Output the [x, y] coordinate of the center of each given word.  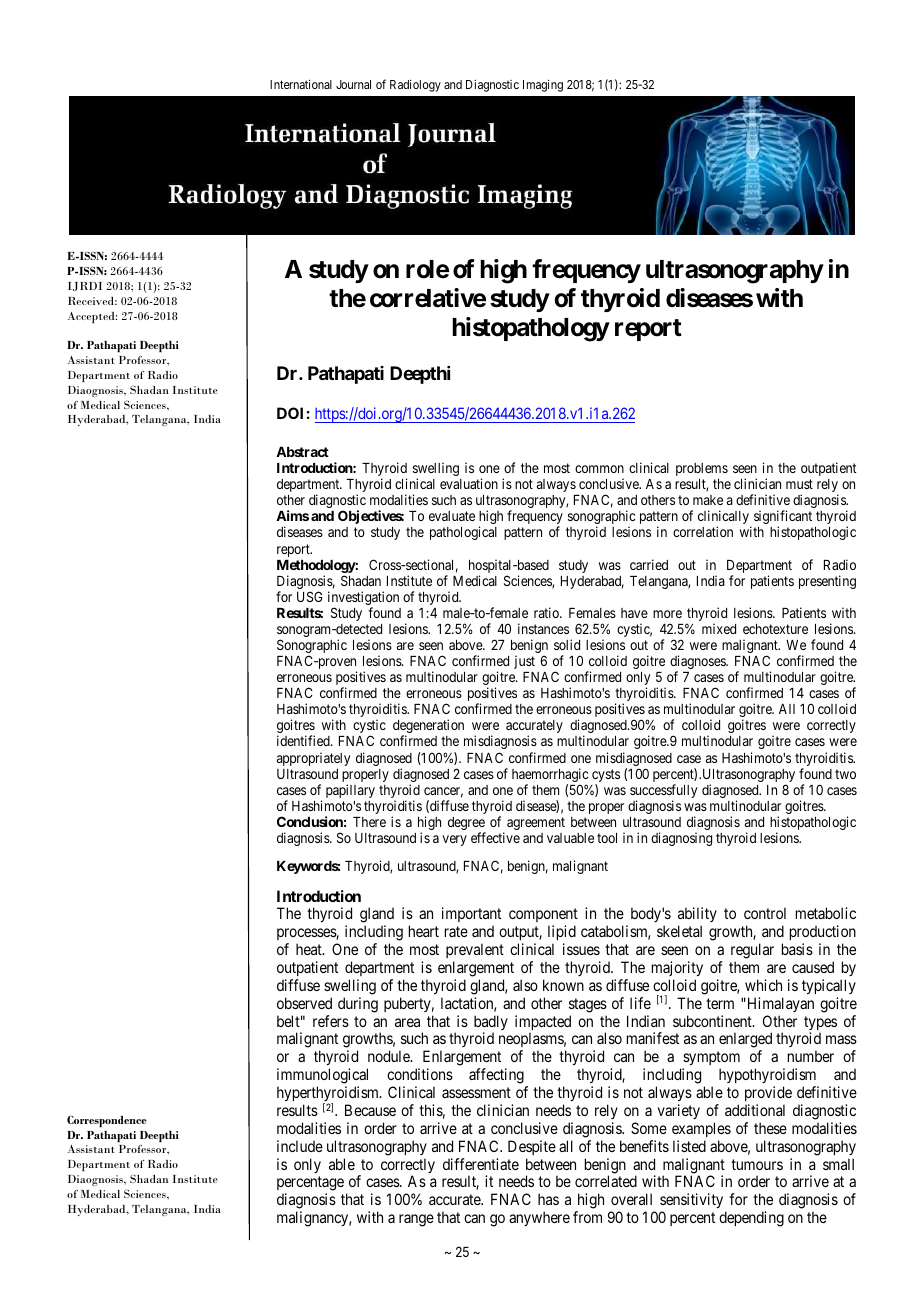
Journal [353, 84]
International [301, 84]
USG [310, 596]
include [300, 1146]
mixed [719, 628]
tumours [757, 1164]
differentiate [481, 1164]
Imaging [543, 86]
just [524, 662]
